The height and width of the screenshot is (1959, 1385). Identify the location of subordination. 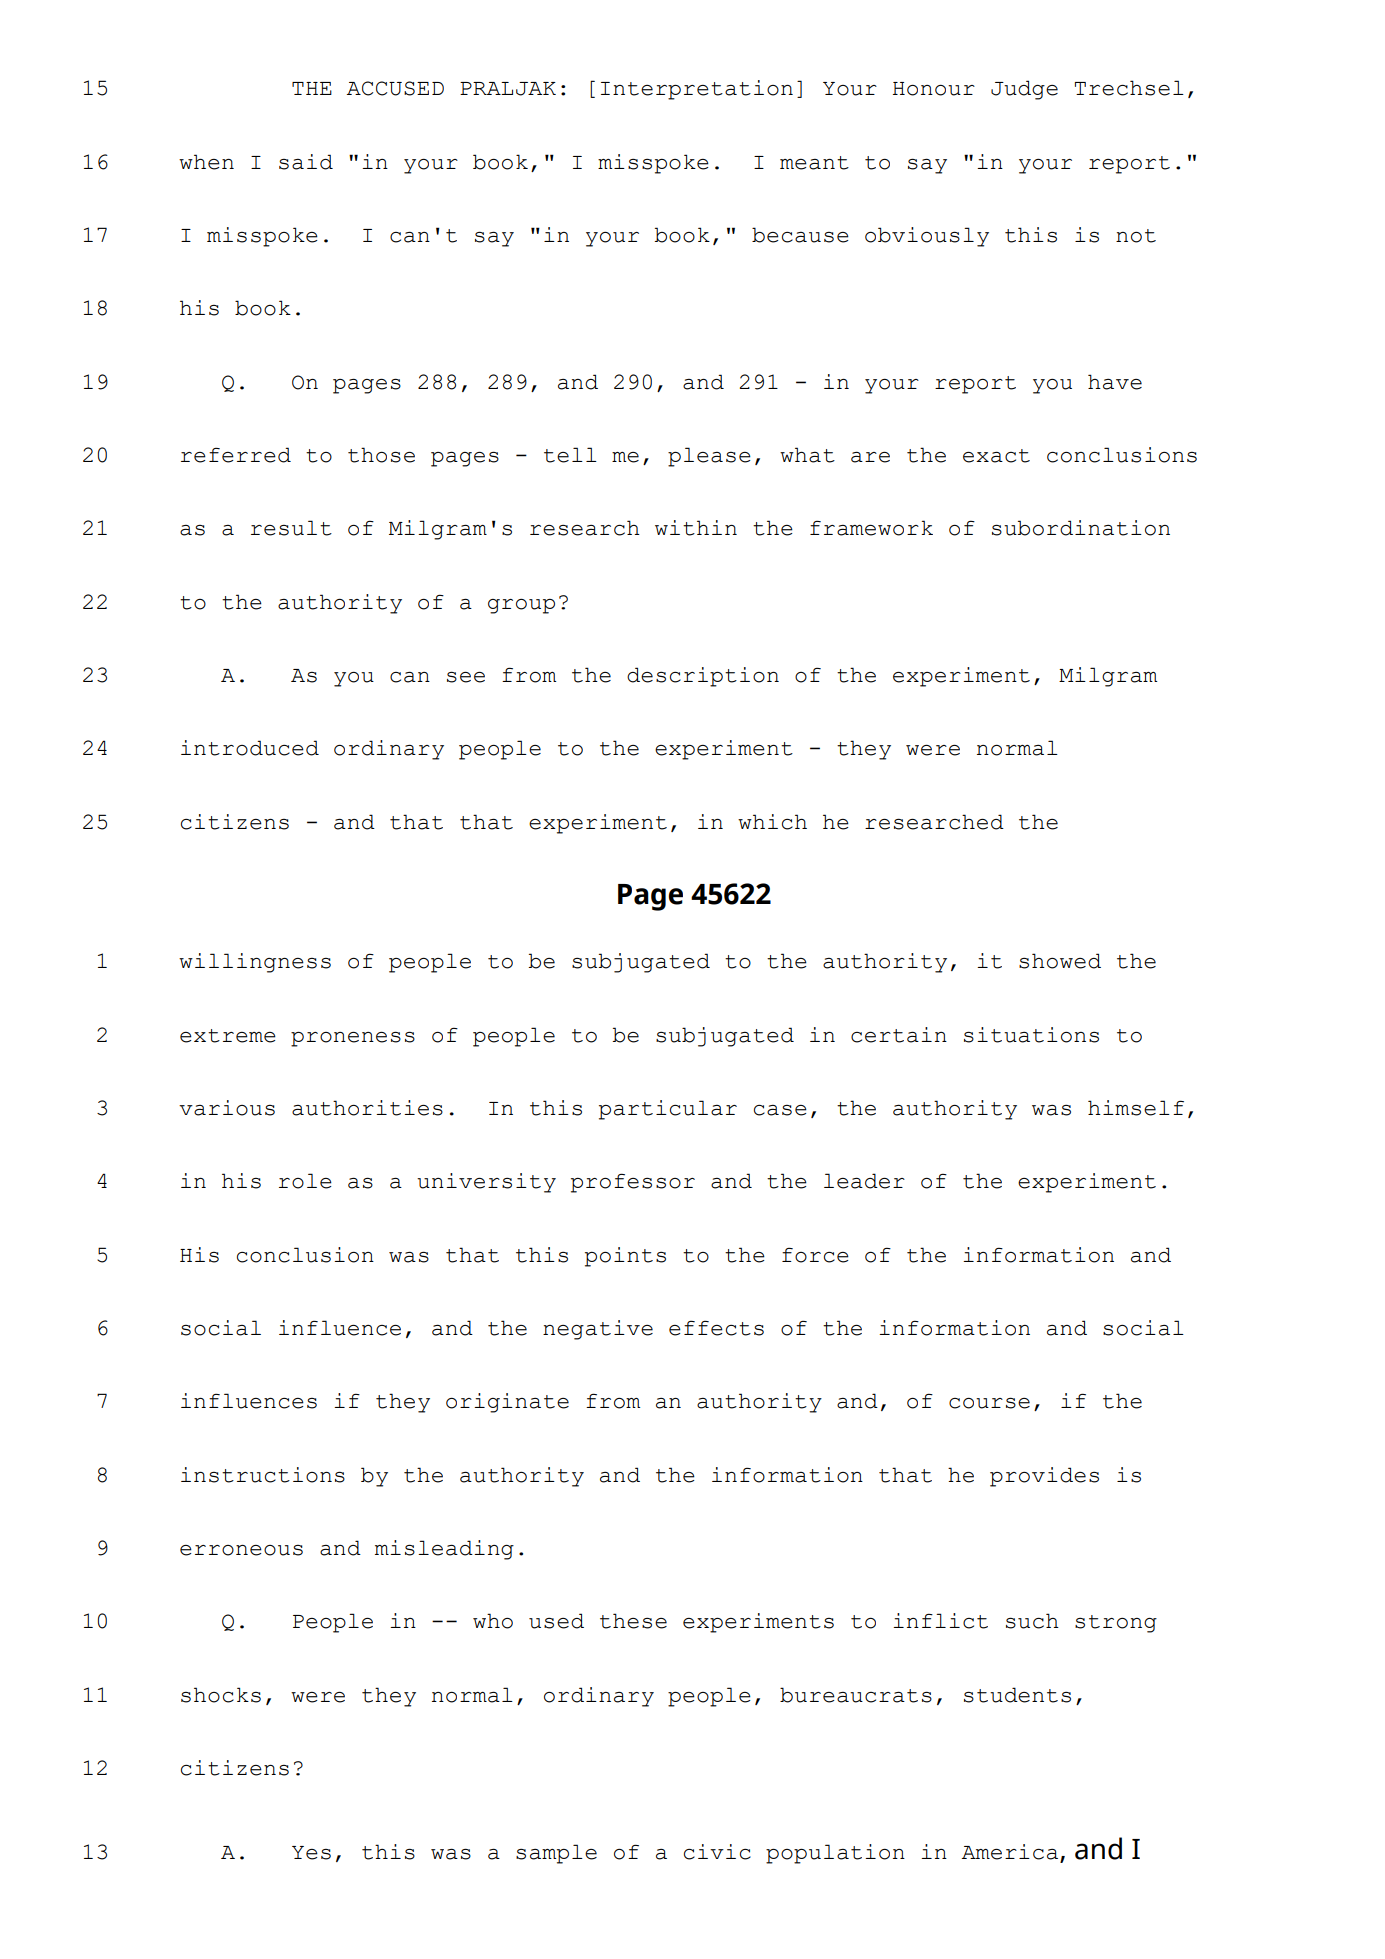
(1081, 528).
